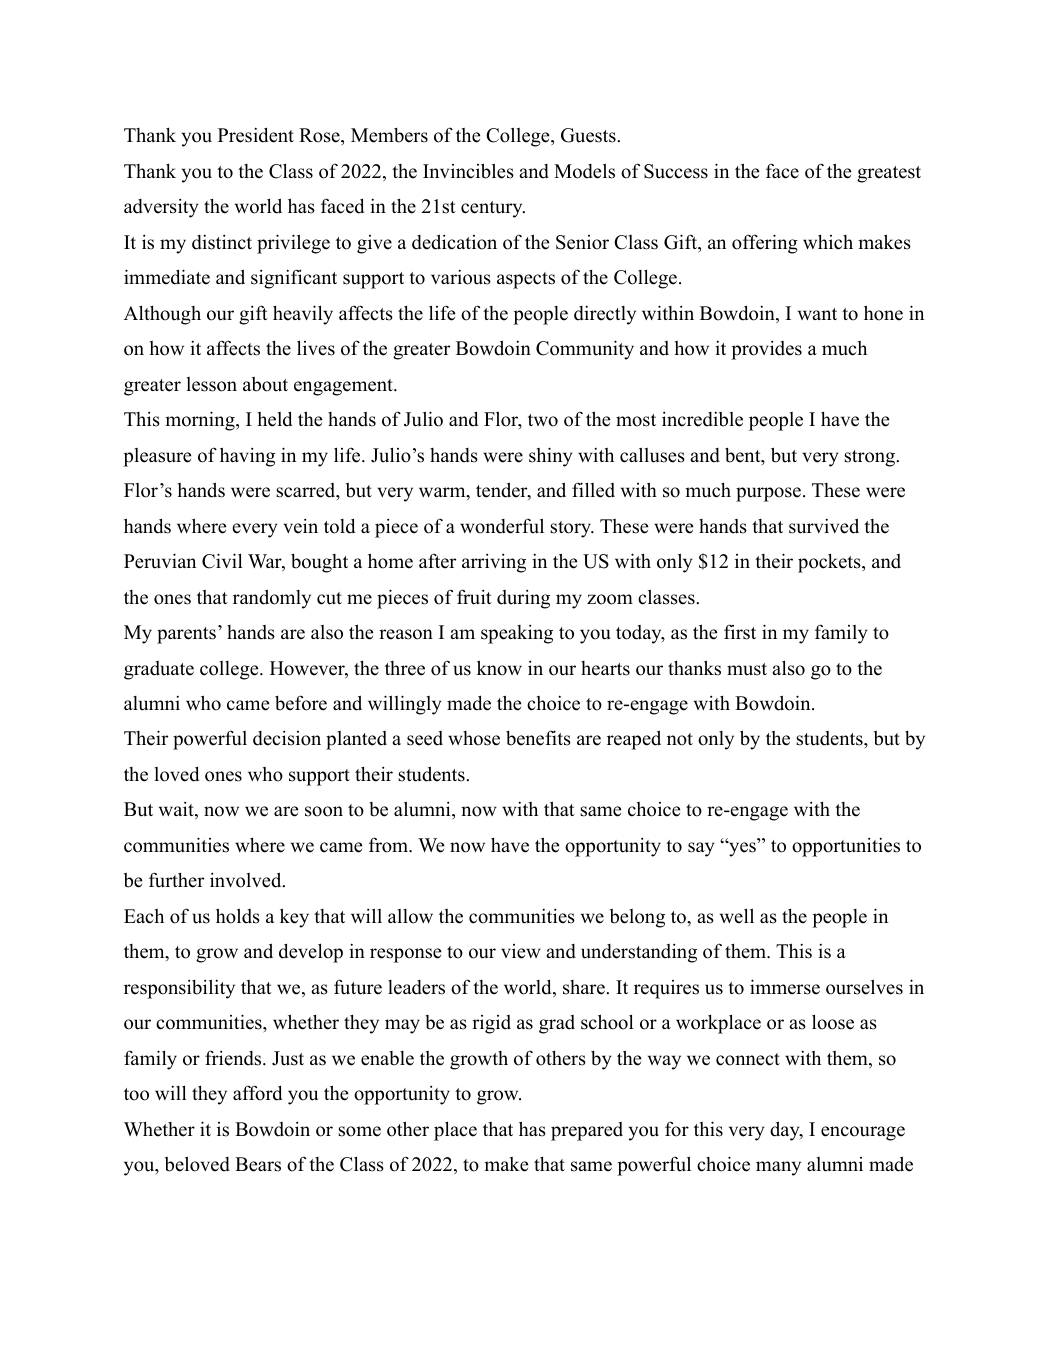 The image size is (1050, 1358). I want to click on purpose, so click(768, 494).
